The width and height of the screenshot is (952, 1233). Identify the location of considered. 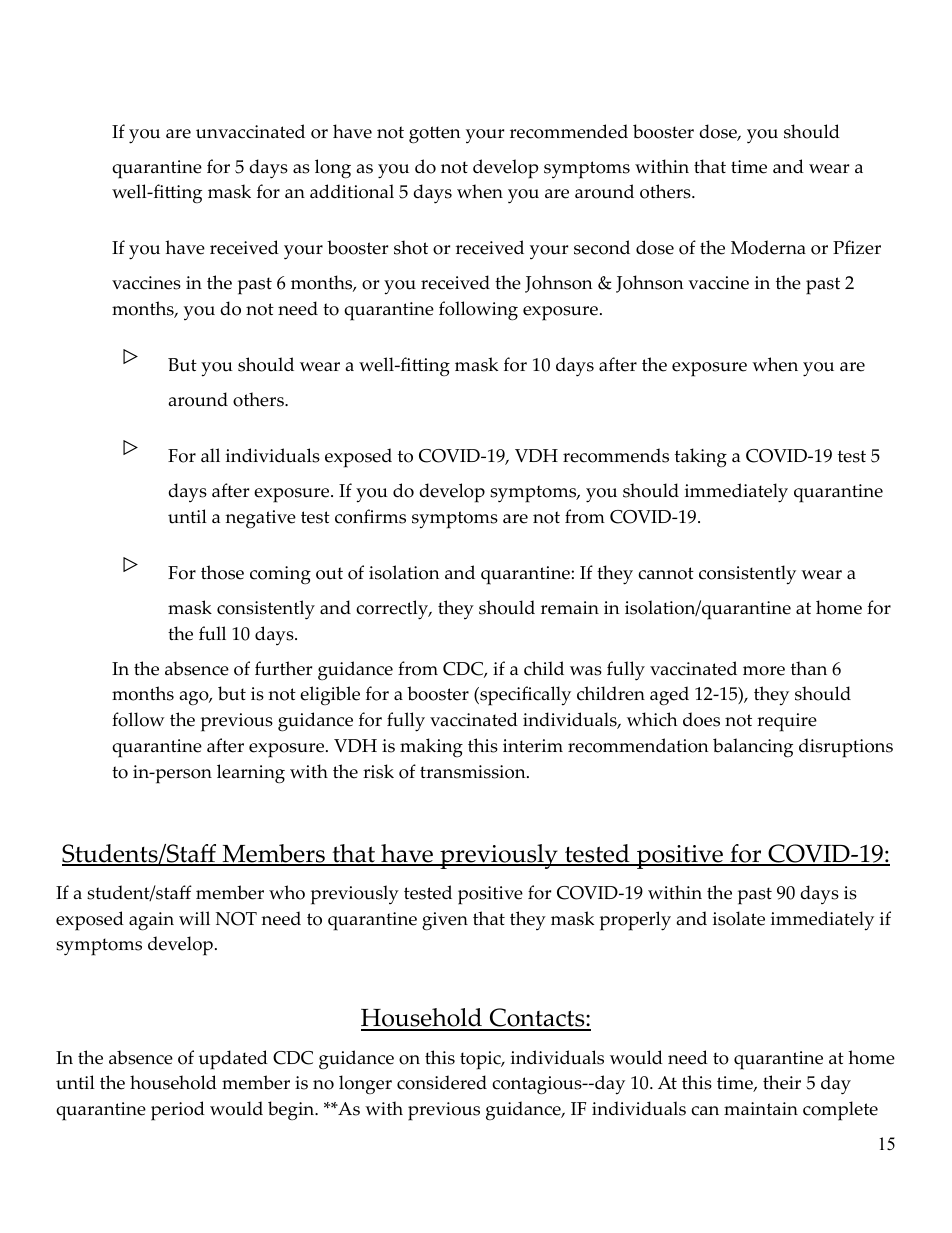
(442, 1082).
